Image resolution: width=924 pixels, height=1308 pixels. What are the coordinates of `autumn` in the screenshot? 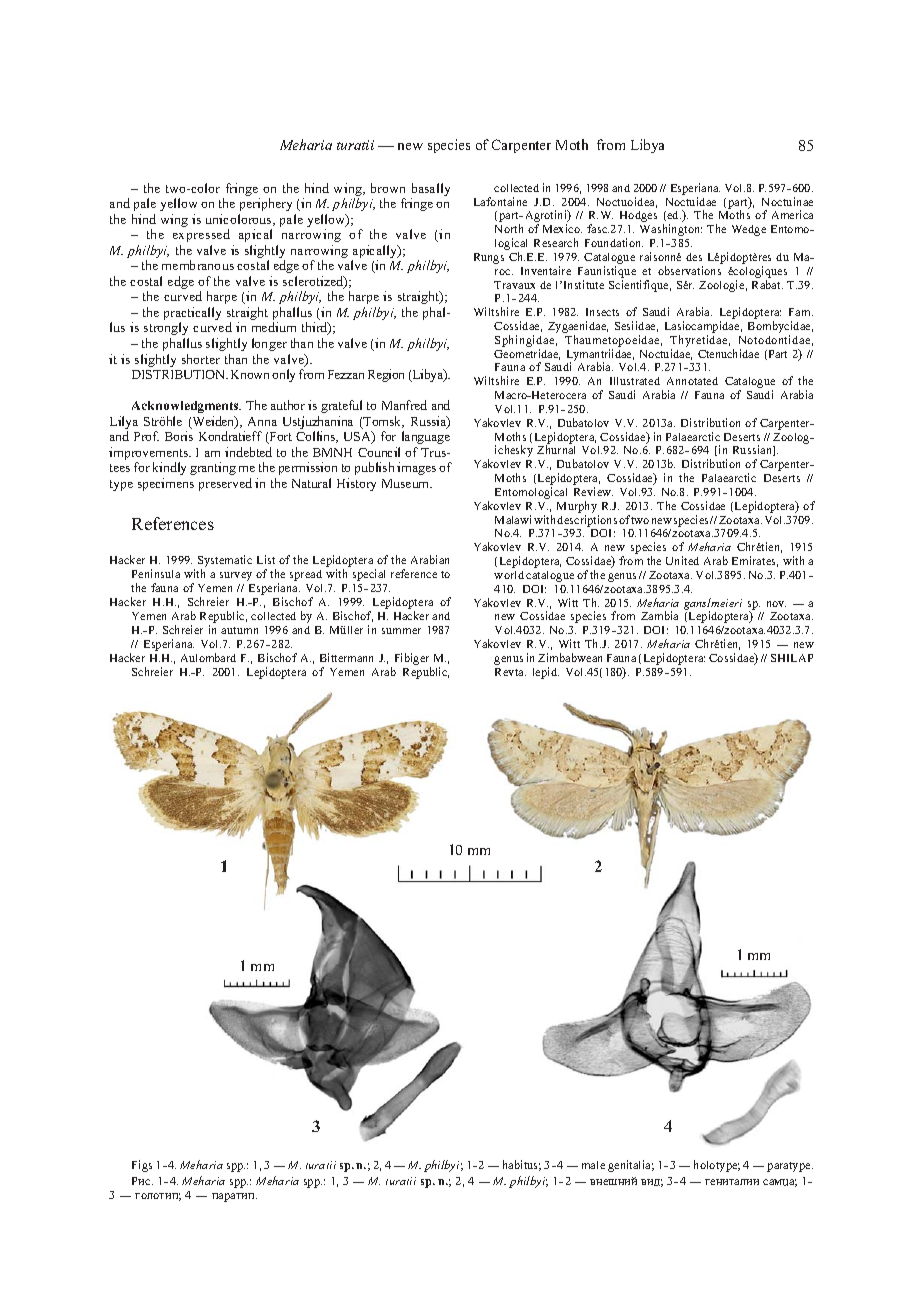 It's located at (239, 630).
